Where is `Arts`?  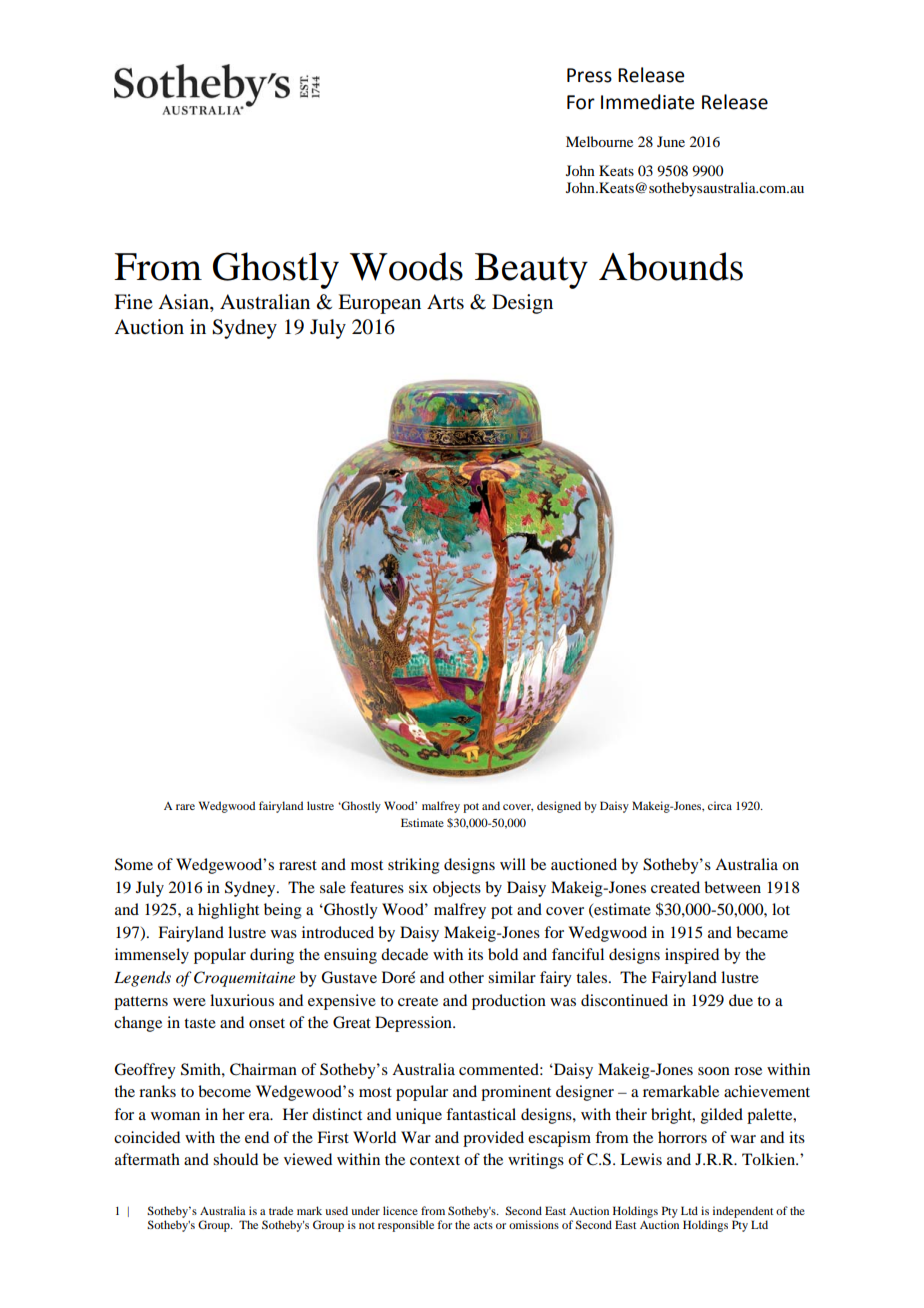
Arts is located at coordinates (445, 302).
